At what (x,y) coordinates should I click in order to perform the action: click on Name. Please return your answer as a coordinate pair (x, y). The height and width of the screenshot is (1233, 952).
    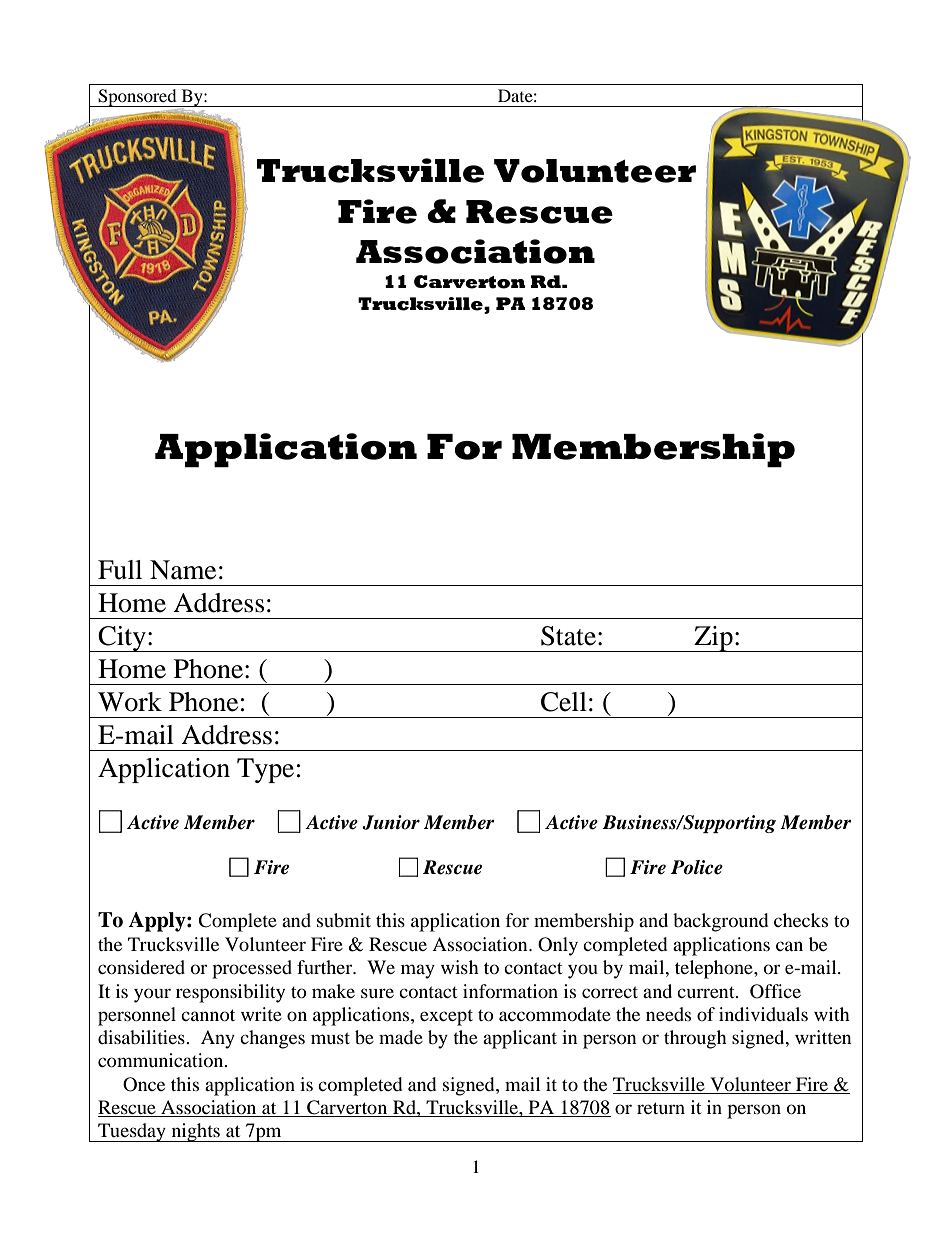
    Looking at the image, I should click on (183, 570).
